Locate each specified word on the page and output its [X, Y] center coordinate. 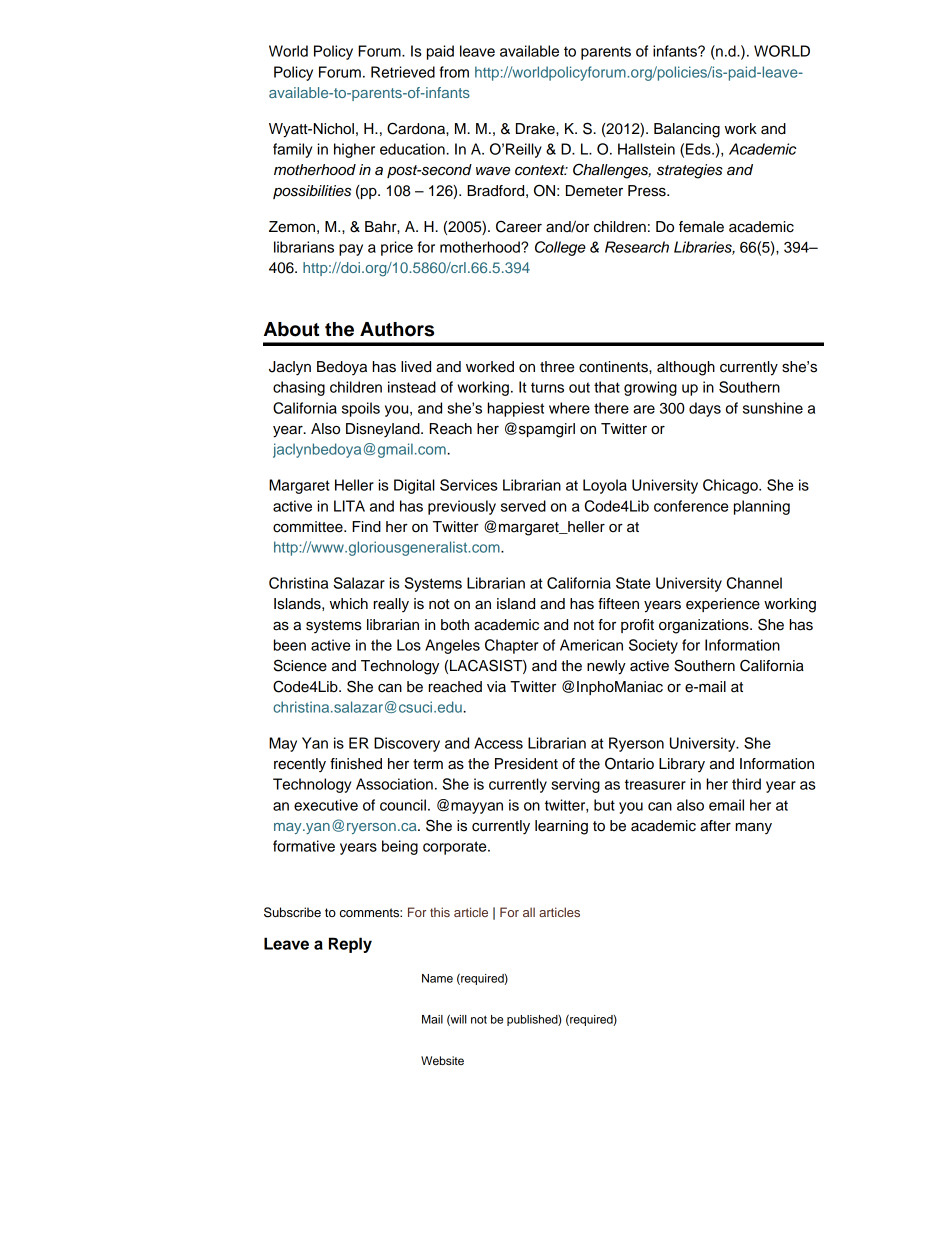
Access [498, 743]
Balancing [687, 130]
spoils [361, 409]
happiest [515, 409]
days [705, 409]
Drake [536, 129]
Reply [350, 945]
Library [682, 765]
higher [354, 150]
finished [356, 764]
